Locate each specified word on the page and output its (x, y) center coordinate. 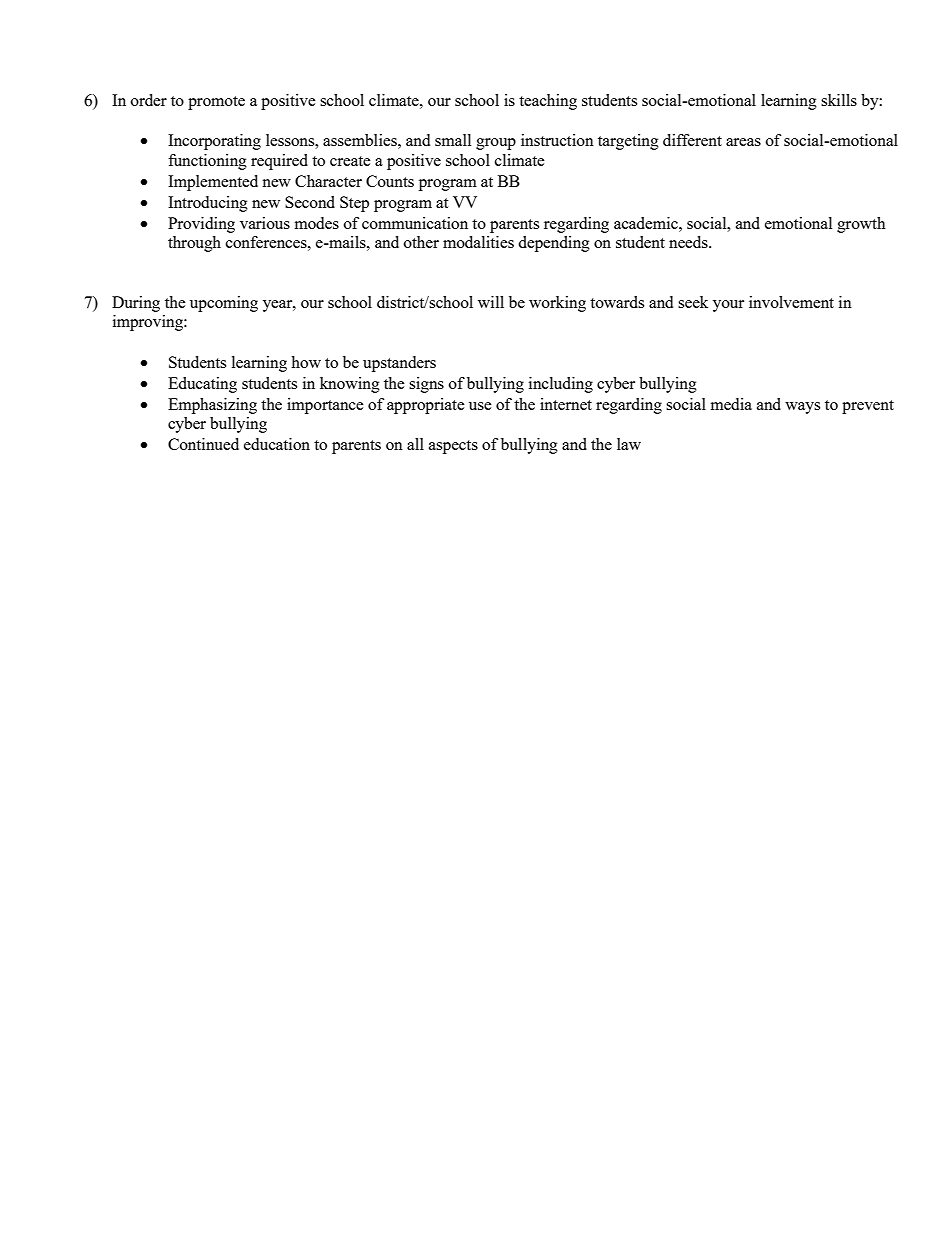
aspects (453, 447)
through (194, 244)
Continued (203, 444)
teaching (548, 102)
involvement (791, 302)
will (491, 302)
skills (839, 100)
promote (216, 103)
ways (802, 408)
